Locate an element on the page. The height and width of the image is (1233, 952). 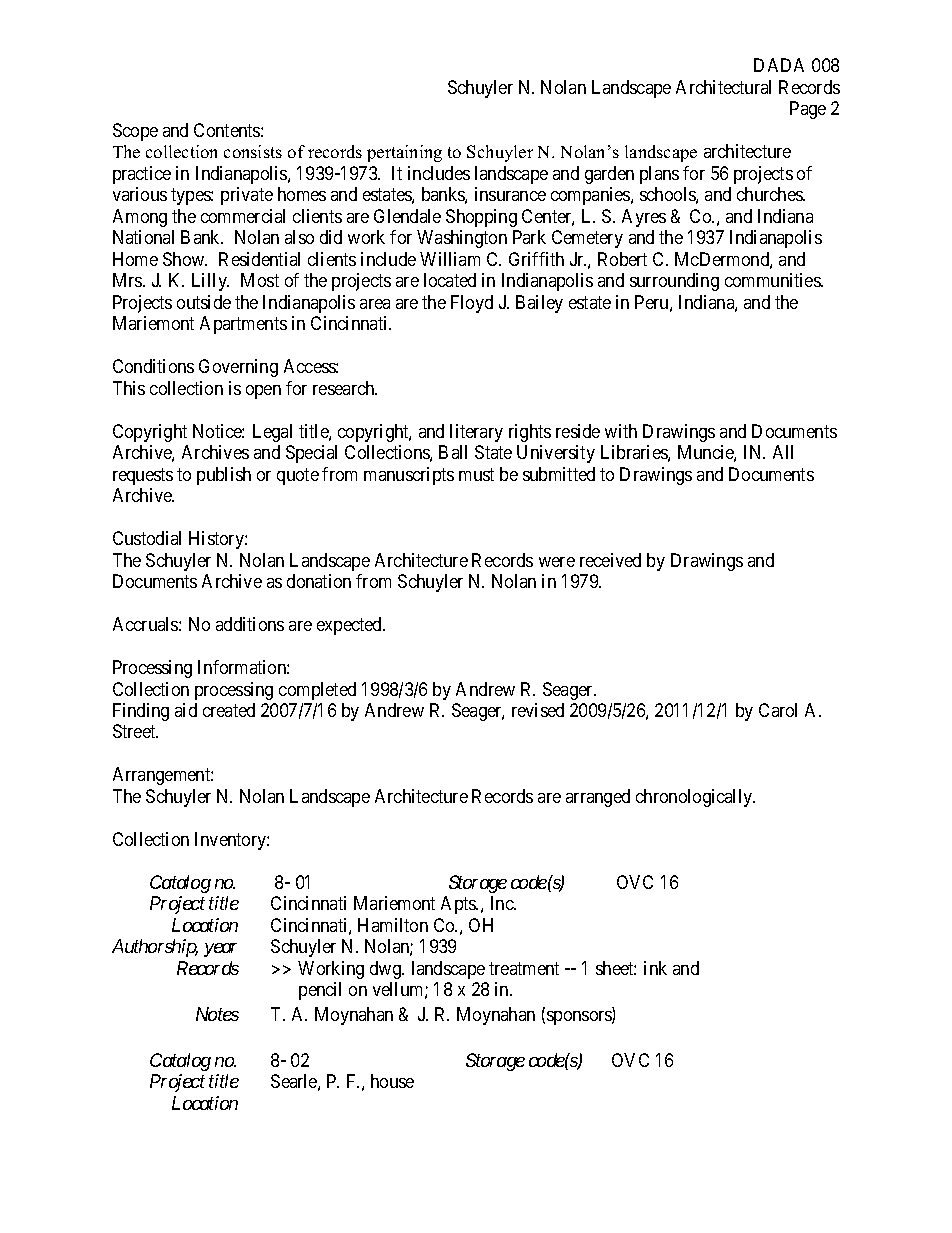
Notes is located at coordinates (217, 1014).
